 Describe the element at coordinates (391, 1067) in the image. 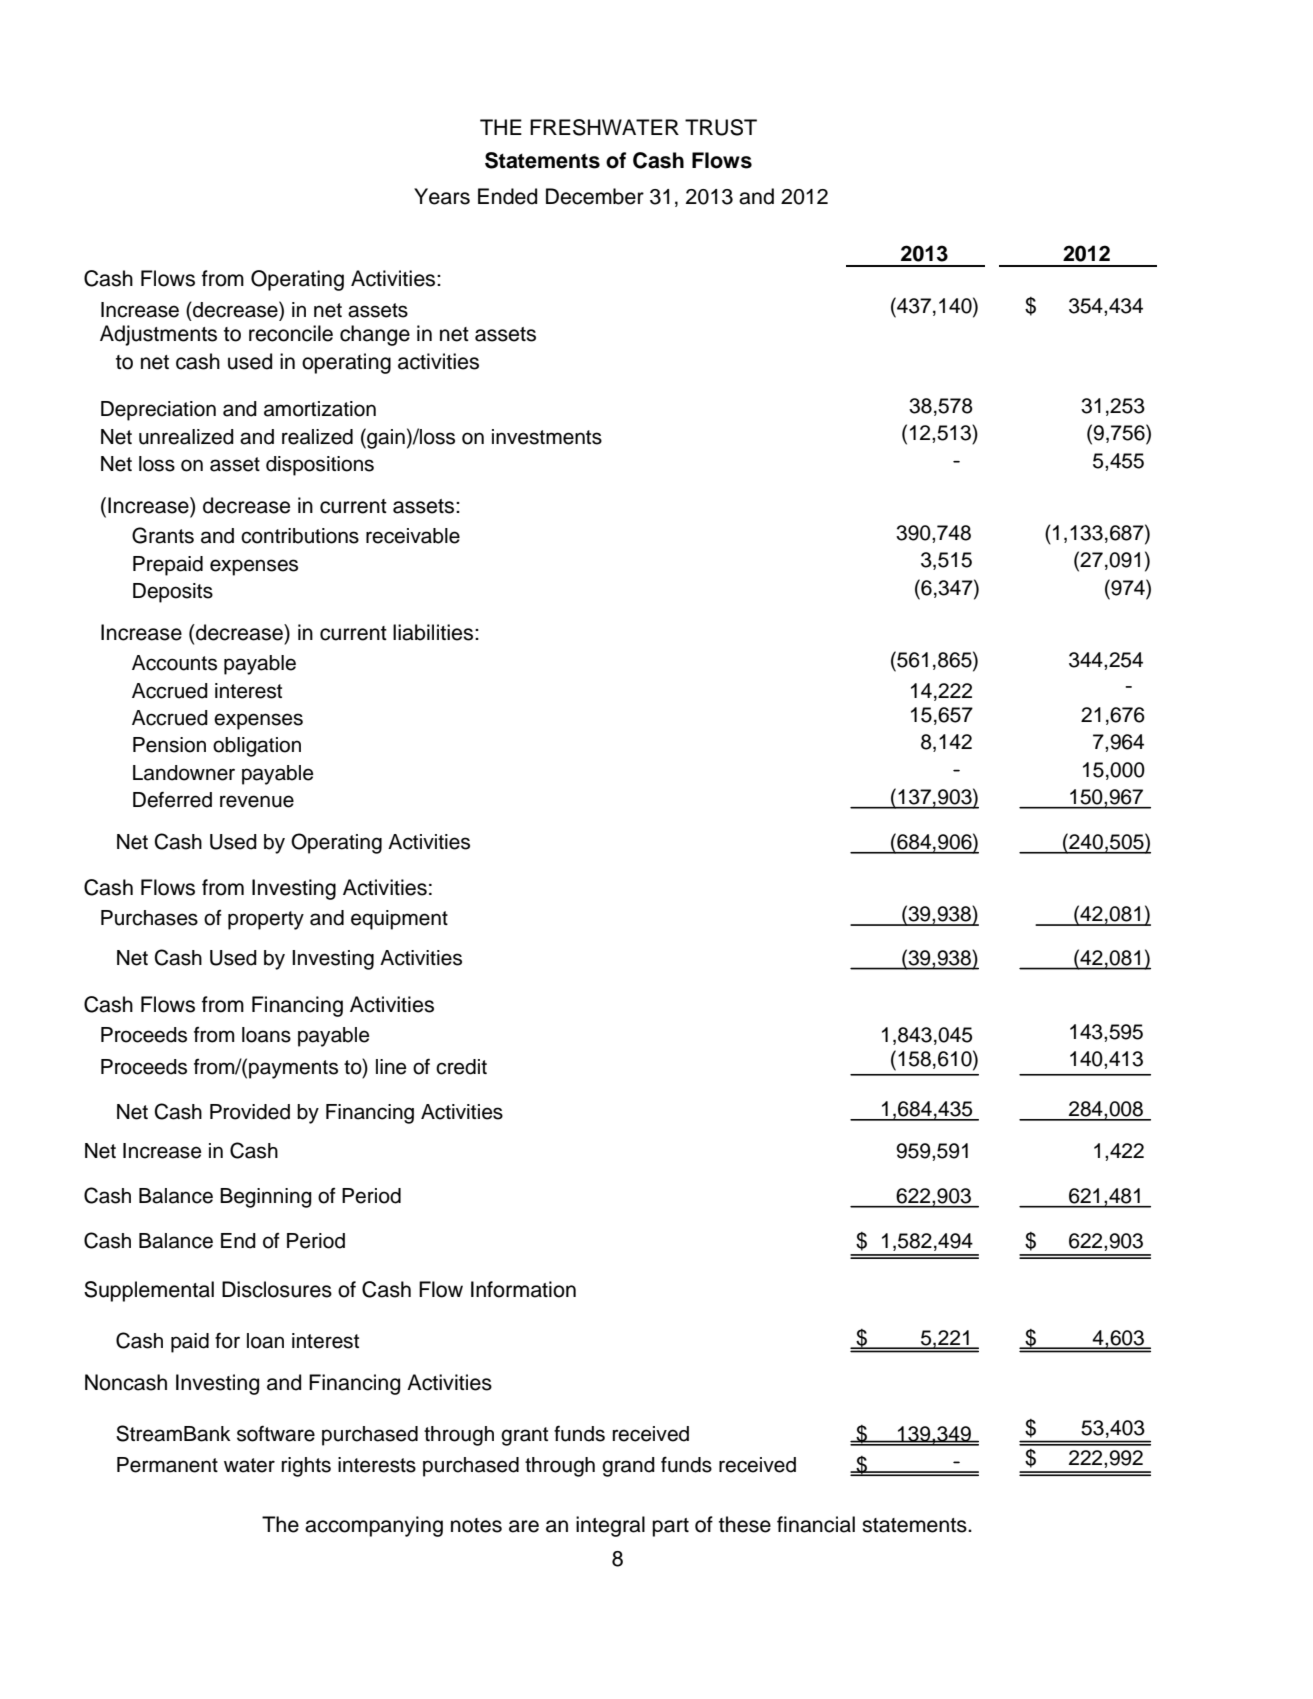

I see `line` at that location.
